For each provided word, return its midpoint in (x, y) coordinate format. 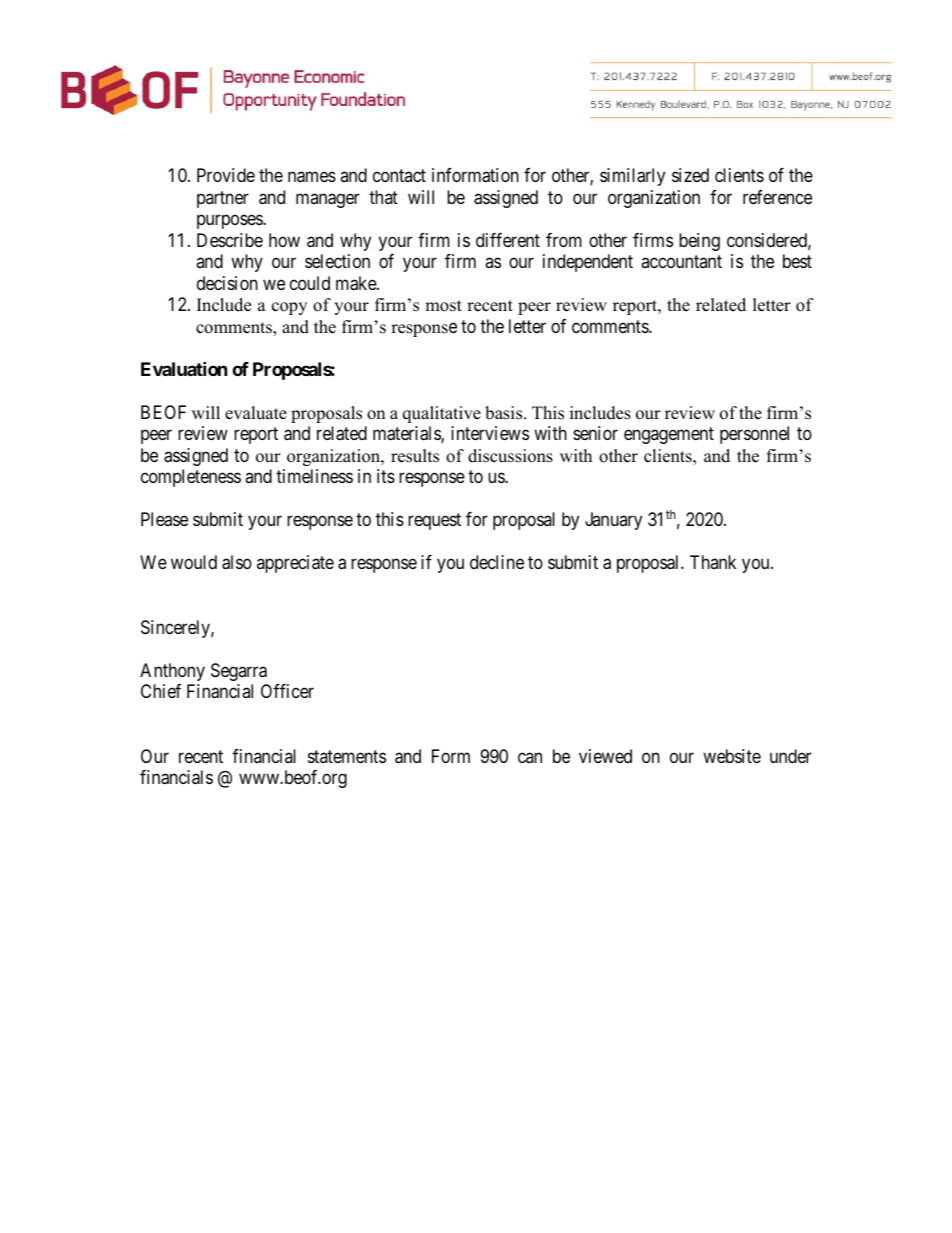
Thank (713, 562)
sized (690, 175)
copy (289, 308)
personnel (754, 435)
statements (347, 756)
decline (497, 562)
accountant (681, 262)
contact (399, 176)
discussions (510, 456)
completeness (191, 478)
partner (223, 199)
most (443, 306)
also (237, 562)
